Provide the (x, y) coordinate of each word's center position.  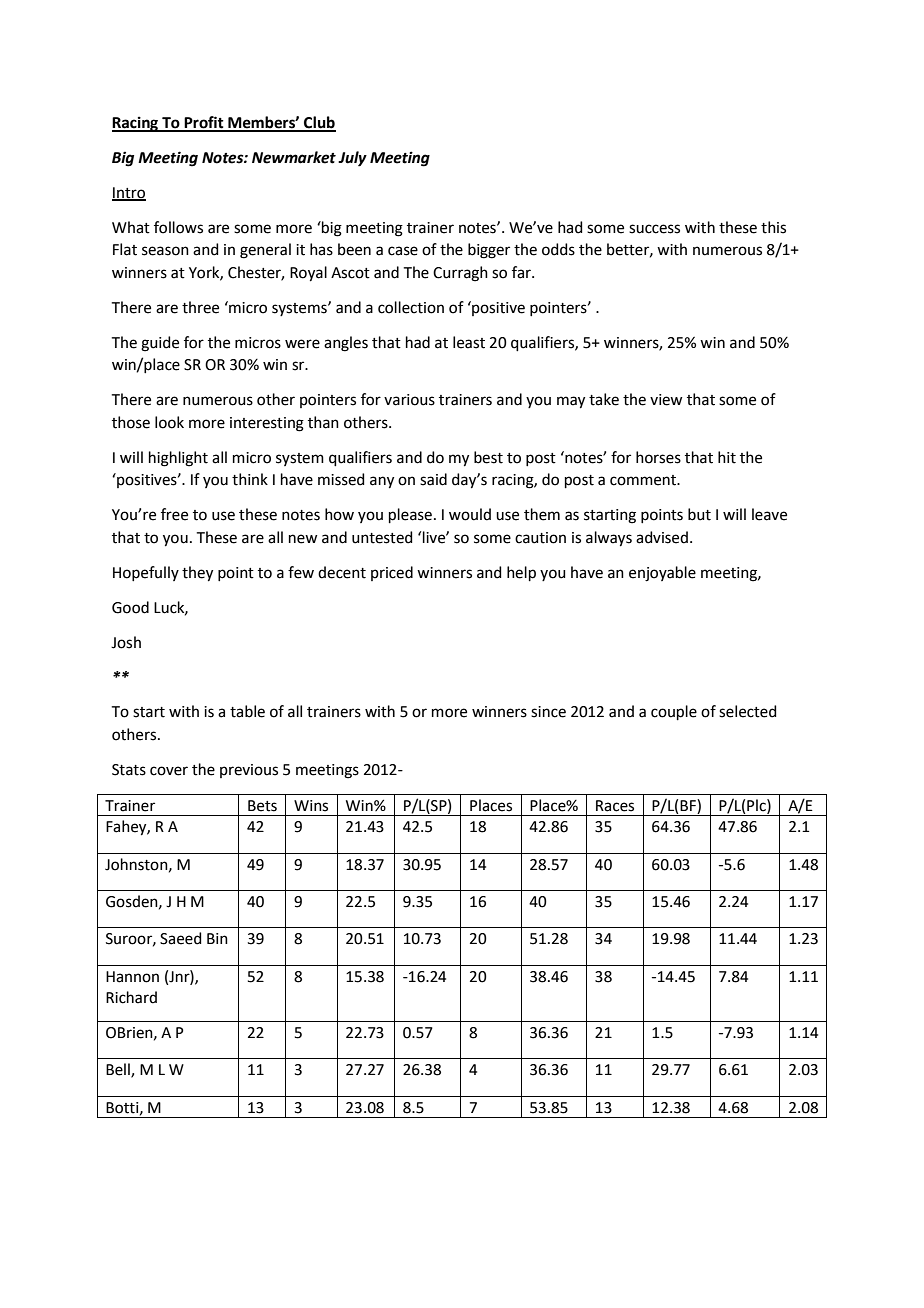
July (352, 159)
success (654, 229)
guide (160, 344)
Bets (262, 806)
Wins (311, 806)
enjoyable (662, 574)
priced (392, 573)
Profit (204, 123)
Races (615, 806)
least (469, 342)
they (197, 574)
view (666, 400)
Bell (119, 1070)
